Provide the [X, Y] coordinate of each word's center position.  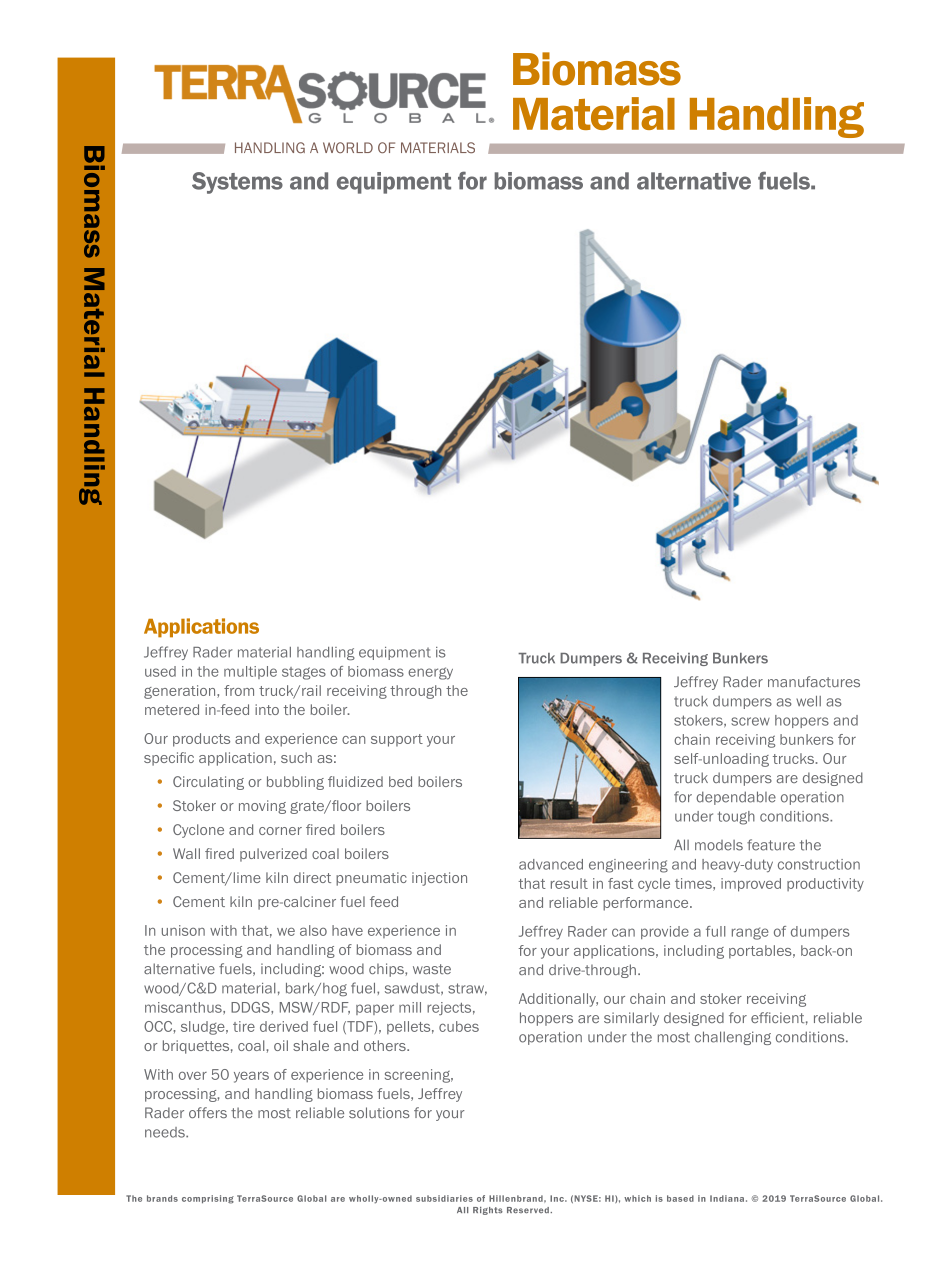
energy [430, 673]
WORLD [348, 147]
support [397, 740]
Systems [237, 183]
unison [183, 930]
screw [750, 721]
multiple [250, 672]
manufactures [814, 681]
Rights [488, 1211]
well [808, 701]
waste [432, 969]
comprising [208, 1199]
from [239, 690]
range [750, 933]
